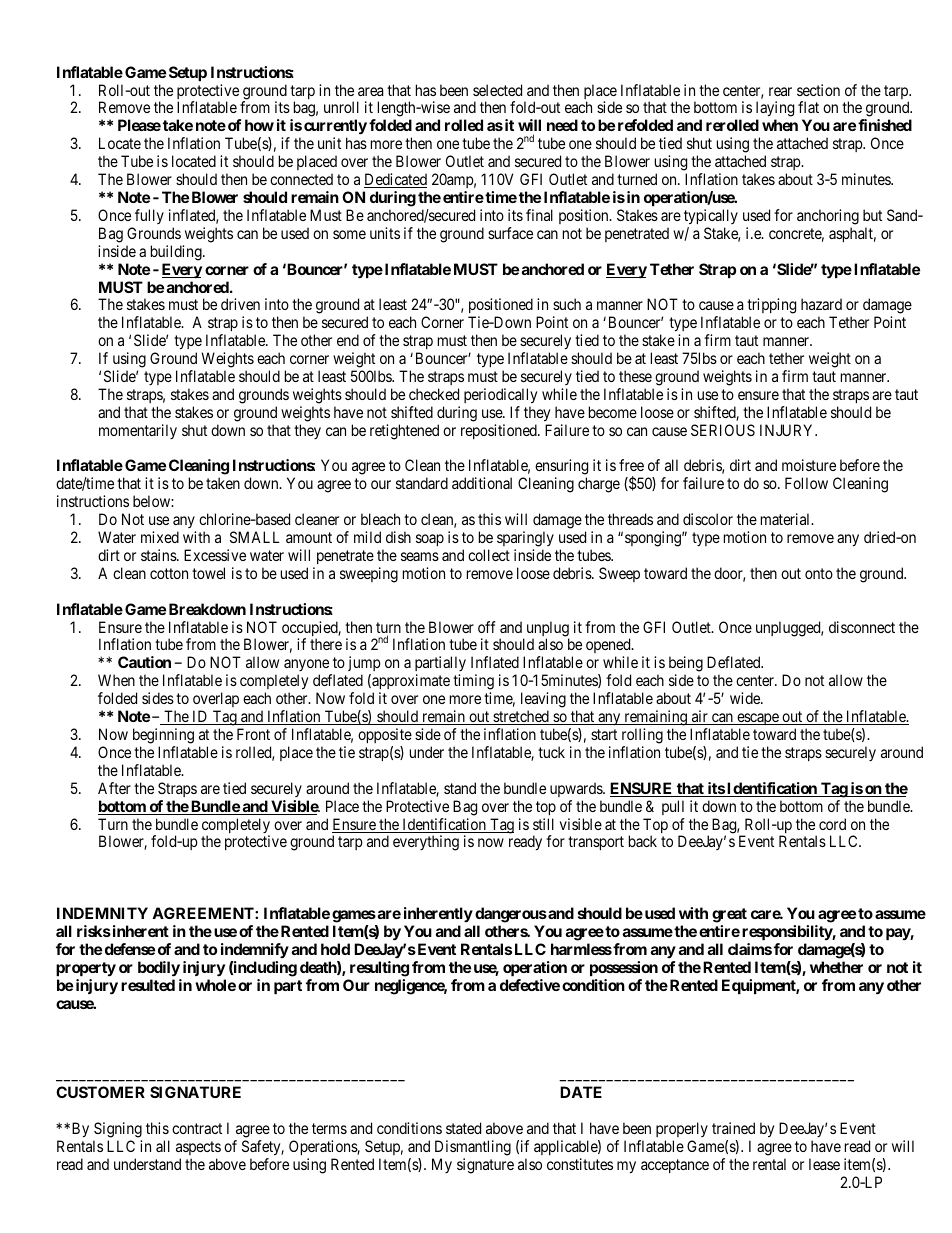 The image size is (952, 1233). Describe the element at coordinates (149, 216) in the page. I see `fully` at that location.
